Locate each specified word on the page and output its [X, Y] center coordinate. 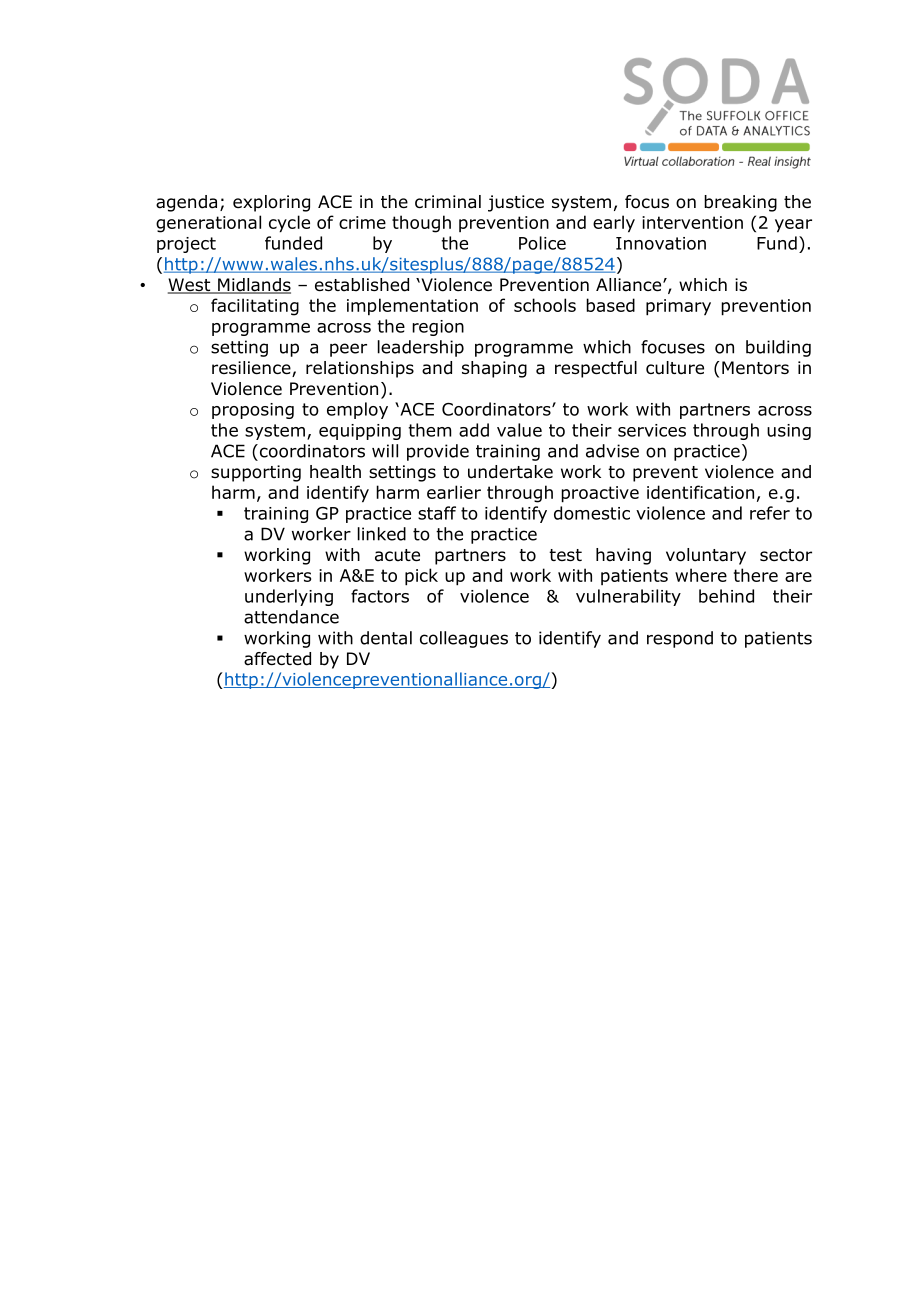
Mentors [755, 368]
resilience [252, 369]
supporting [256, 473]
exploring [271, 203]
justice [516, 203]
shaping [494, 369]
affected [277, 659]
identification [700, 492]
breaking [740, 203]
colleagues [464, 639]
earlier [454, 492]
